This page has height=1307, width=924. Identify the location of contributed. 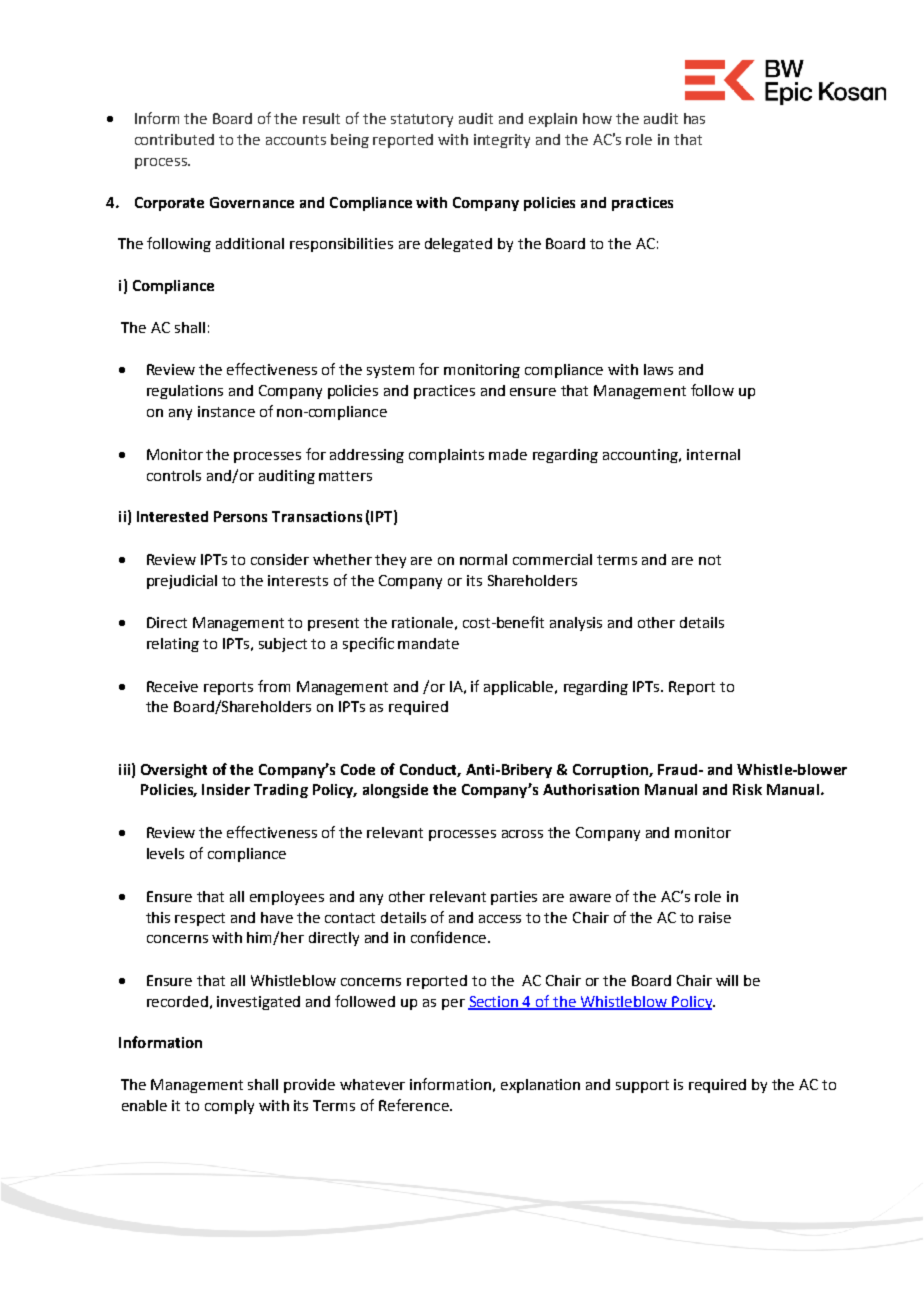
(174, 139).
